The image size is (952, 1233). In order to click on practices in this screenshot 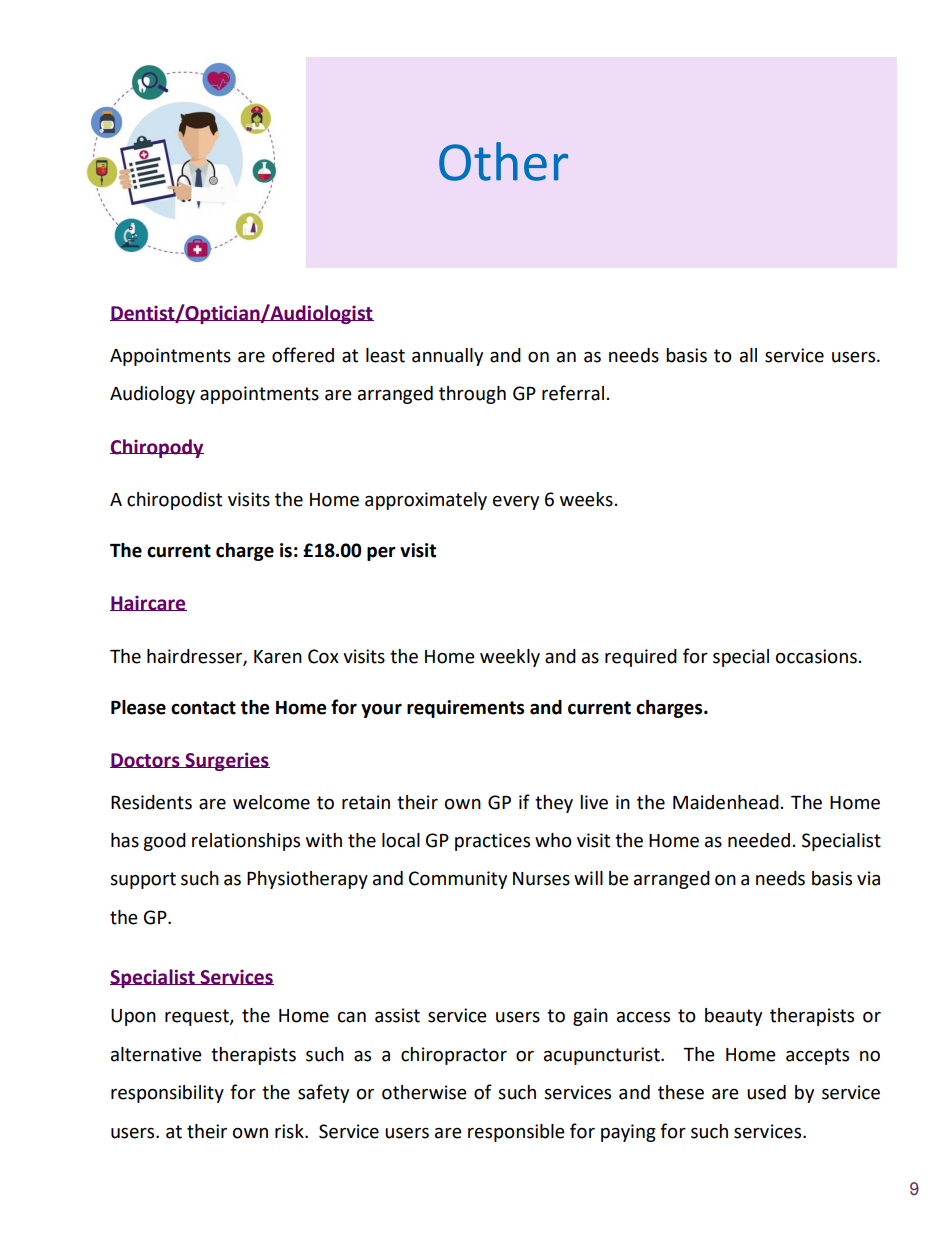, I will do `click(492, 842)`.
